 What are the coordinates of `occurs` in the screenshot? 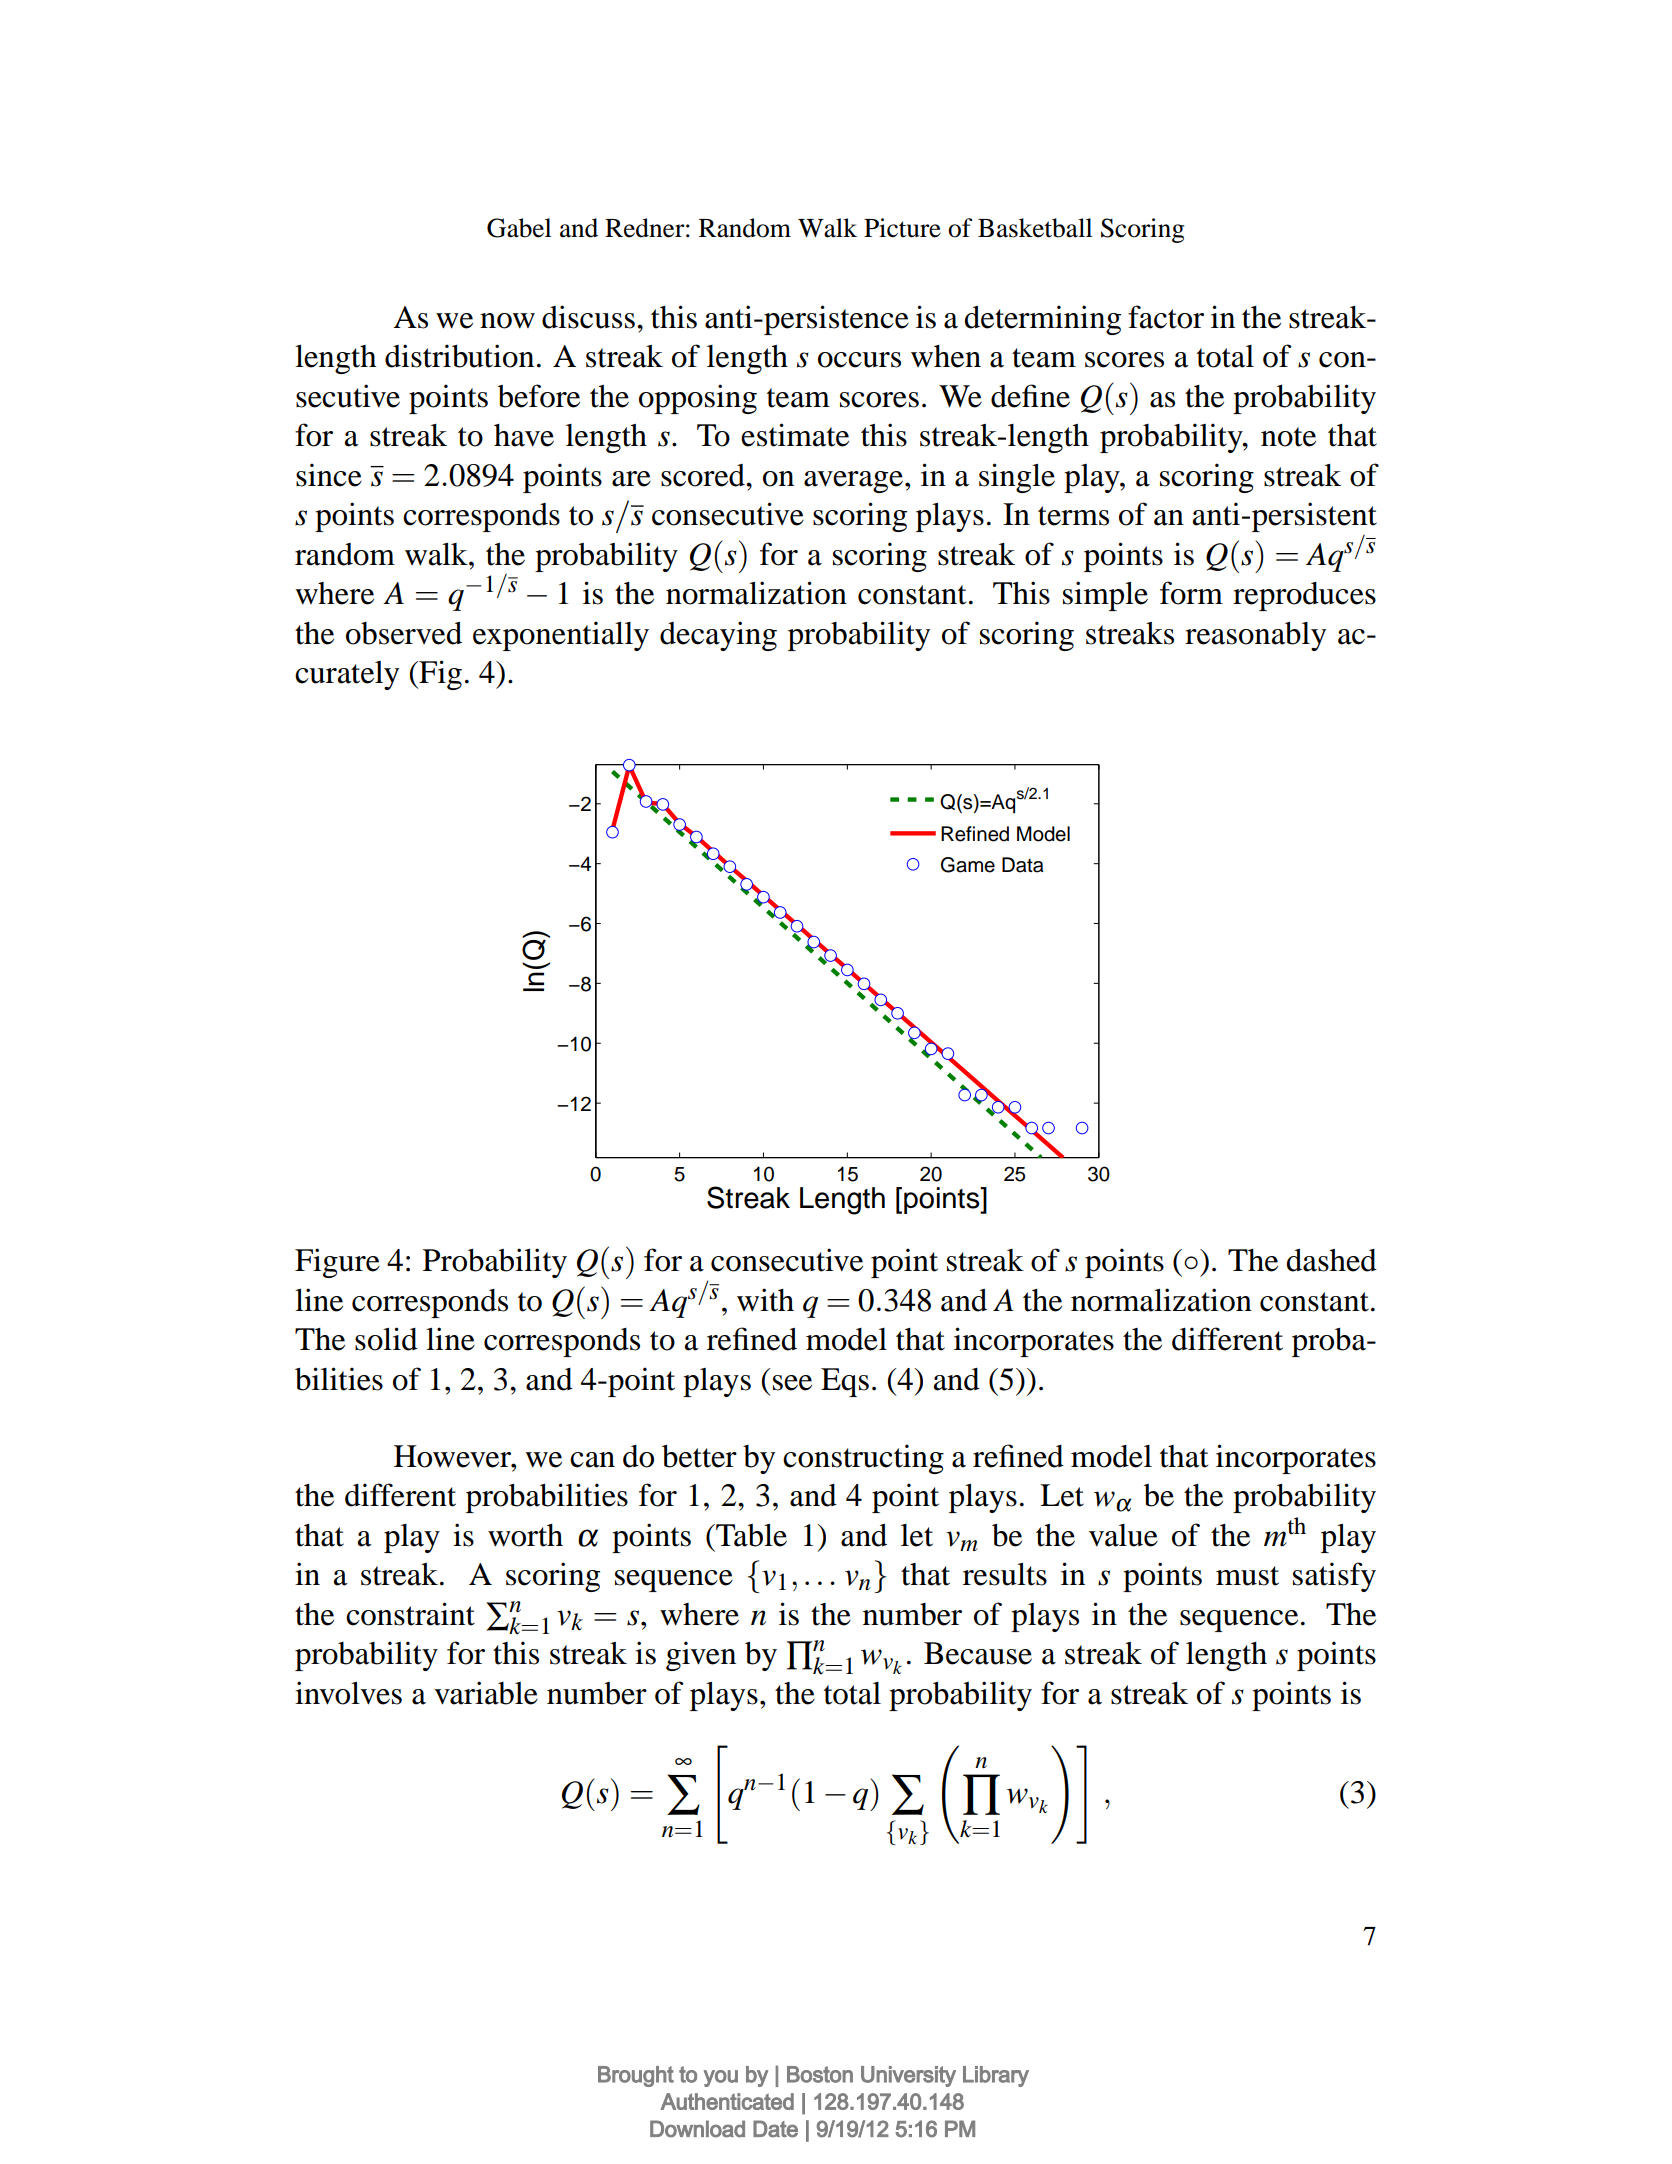 It's located at (859, 360).
